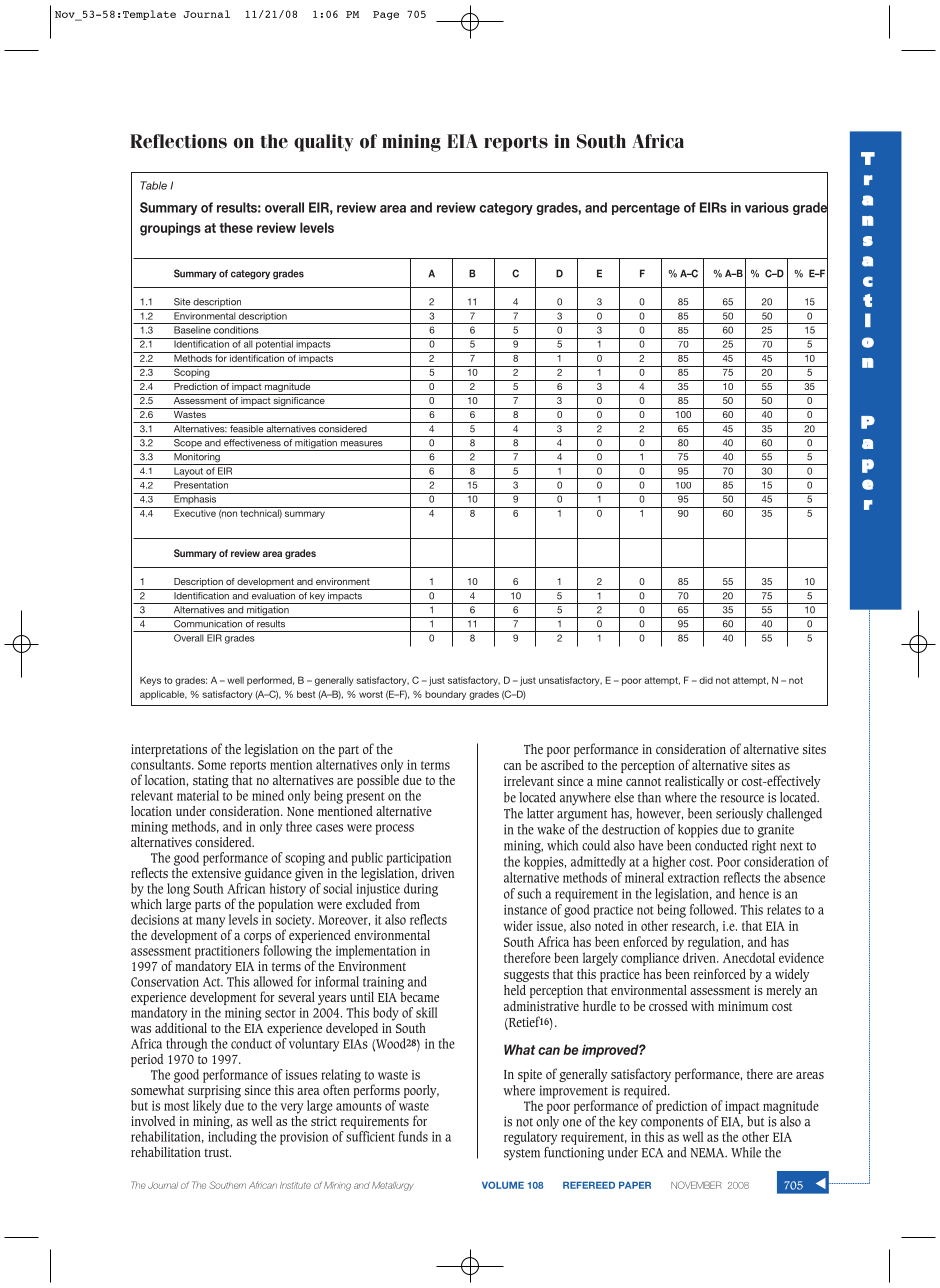 The width and height of the page is (940, 1288). Describe the element at coordinates (767, 207) in the page. I see `various` at that location.
